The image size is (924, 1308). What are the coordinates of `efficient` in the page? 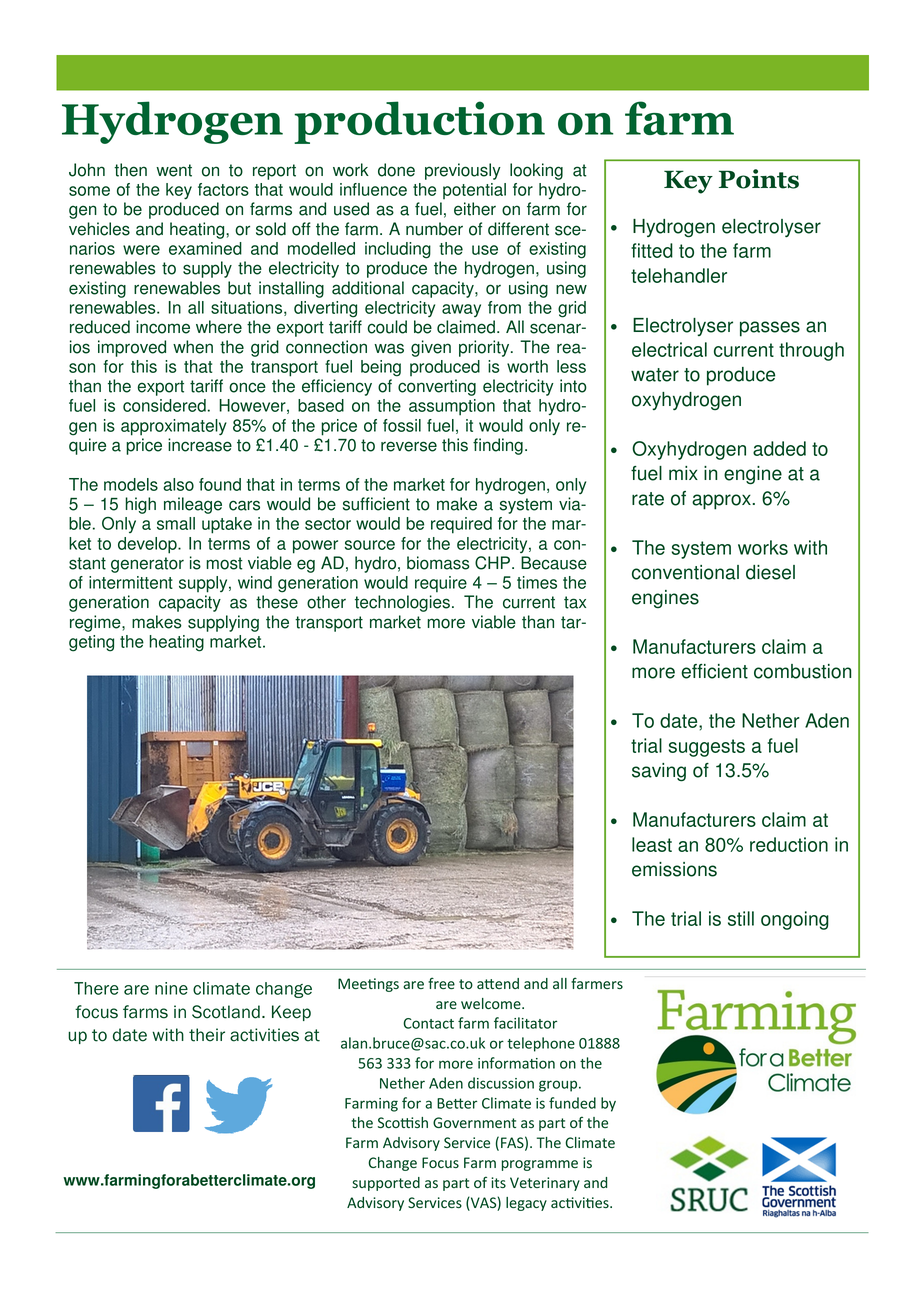 It's located at (714, 671).
